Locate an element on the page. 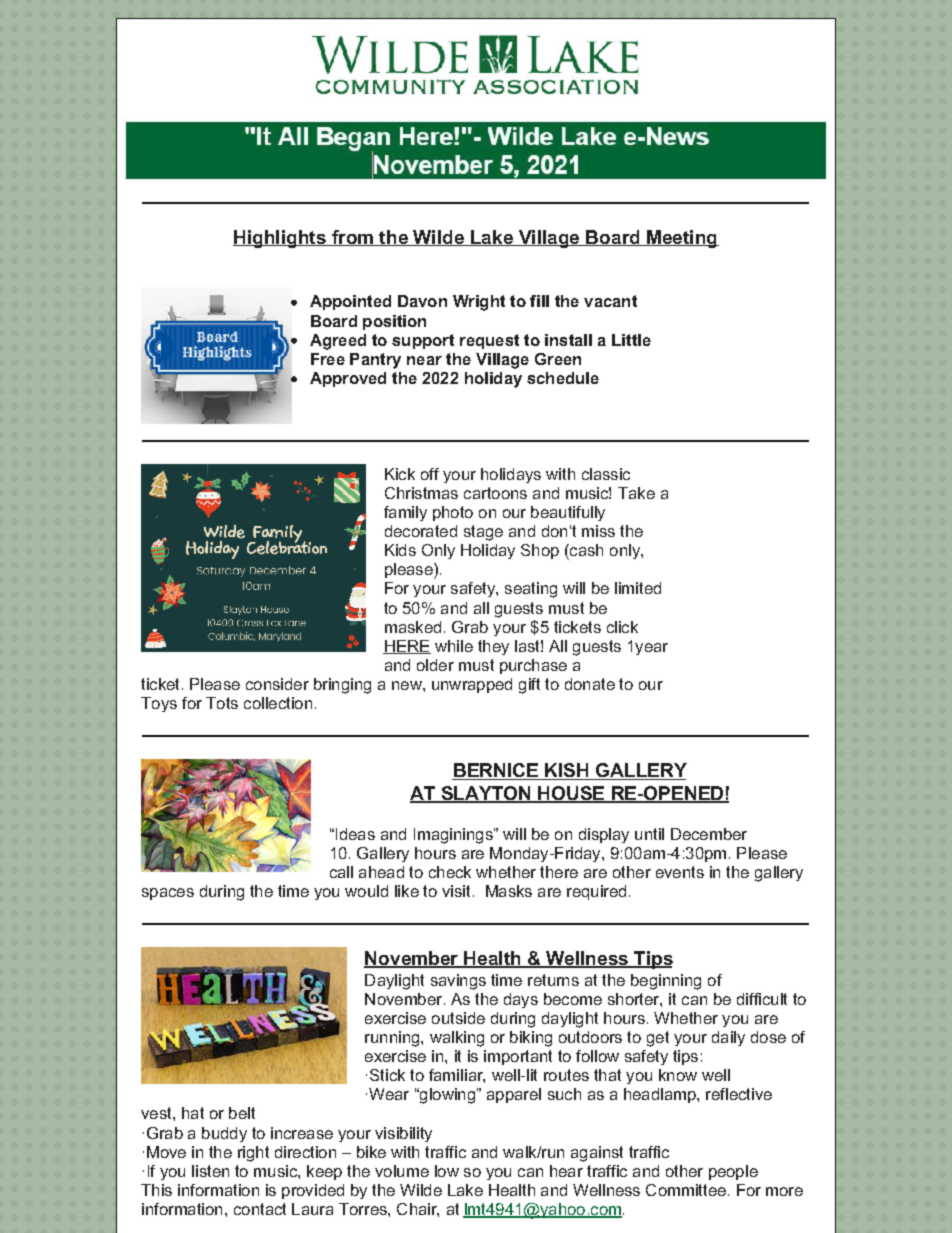 The height and width of the image is (1233, 952). unwrapped is located at coordinates (472, 685).
